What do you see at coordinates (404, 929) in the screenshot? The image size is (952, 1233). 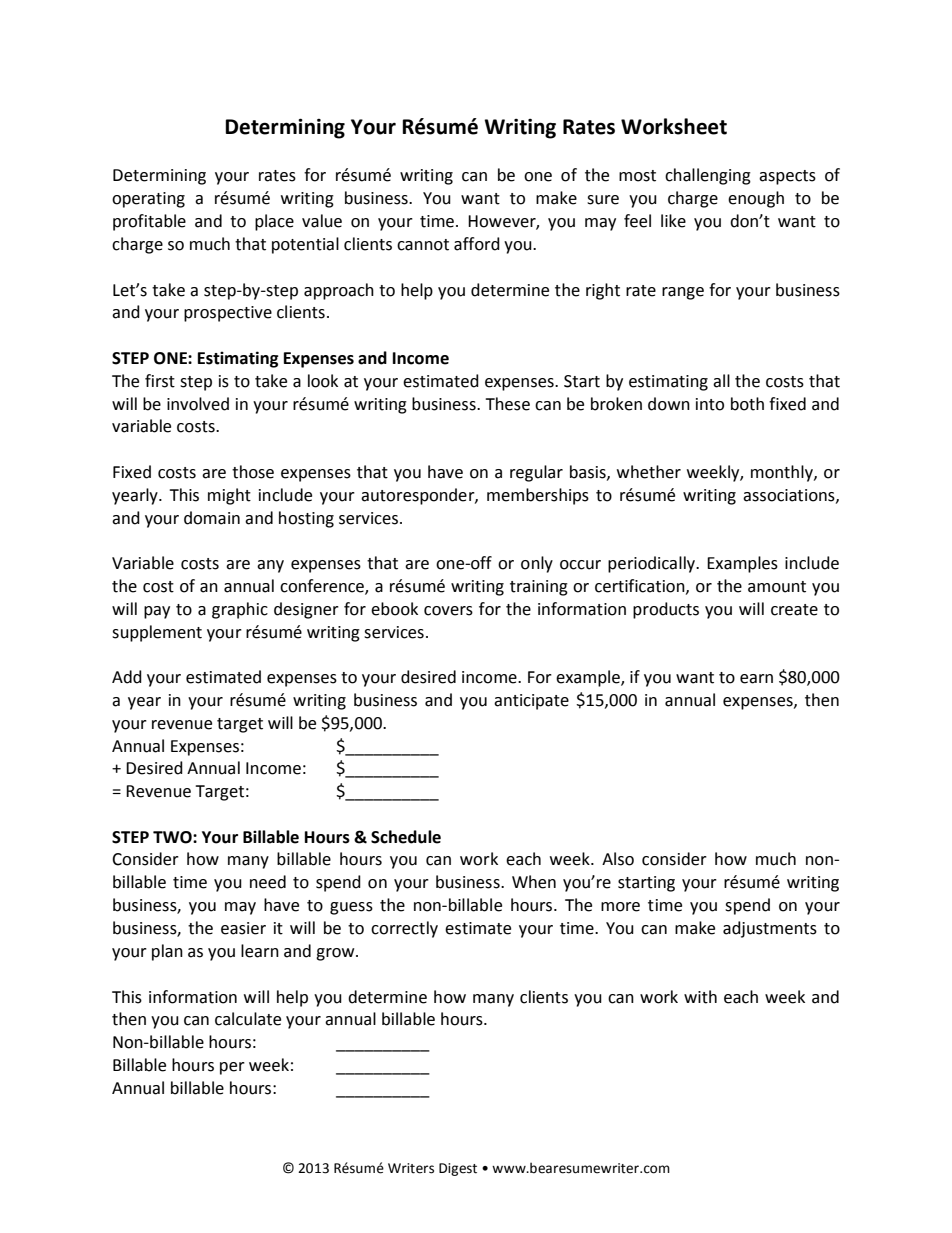 I see `correctly` at bounding box center [404, 929].
